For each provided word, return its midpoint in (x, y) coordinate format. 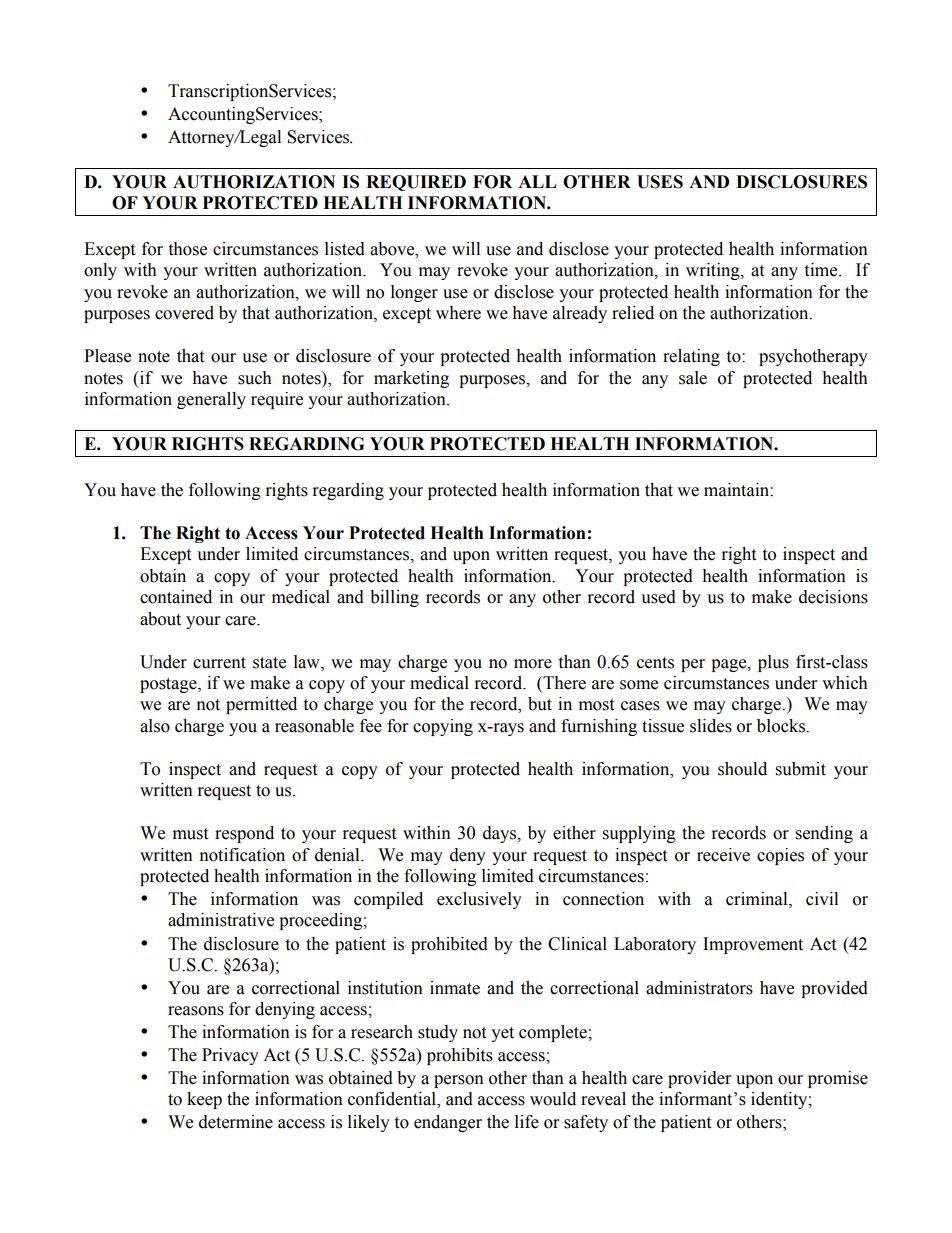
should (742, 769)
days (501, 834)
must (190, 834)
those (187, 249)
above (393, 249)
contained (176, 597)
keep (204, 1100)
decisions (833, 597)
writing (714, 271)
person (459, 1081)
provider (699, 1079)
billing (394, 598)
